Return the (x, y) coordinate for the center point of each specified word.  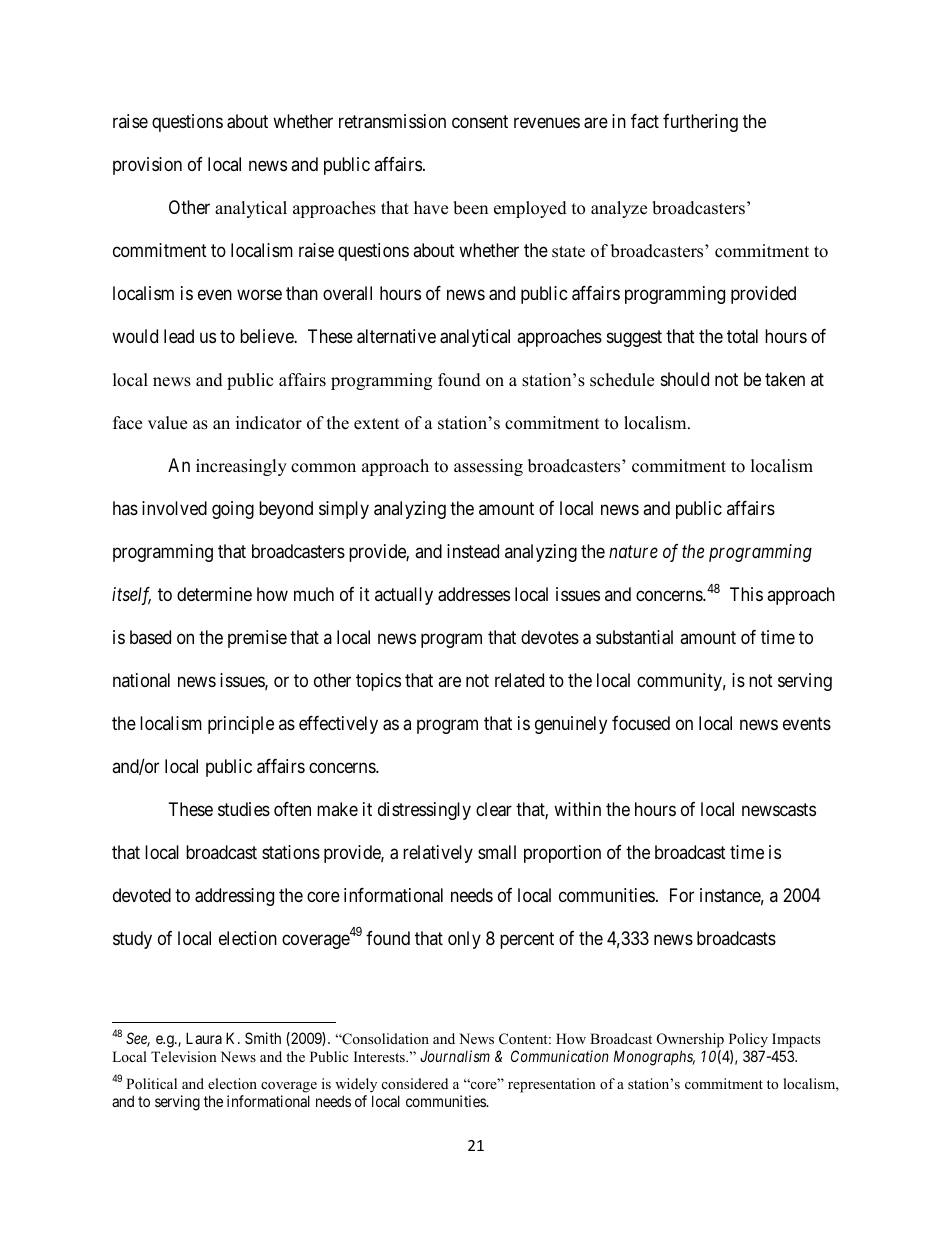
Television (184, 1056)
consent (480, 122)
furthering (700, 123)
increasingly (241, 467)
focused (641, 723)
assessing (488, 467)
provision (147, 166)
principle (241, 725)
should (685, 379)
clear (494, 809)
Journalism (455, 1056)
